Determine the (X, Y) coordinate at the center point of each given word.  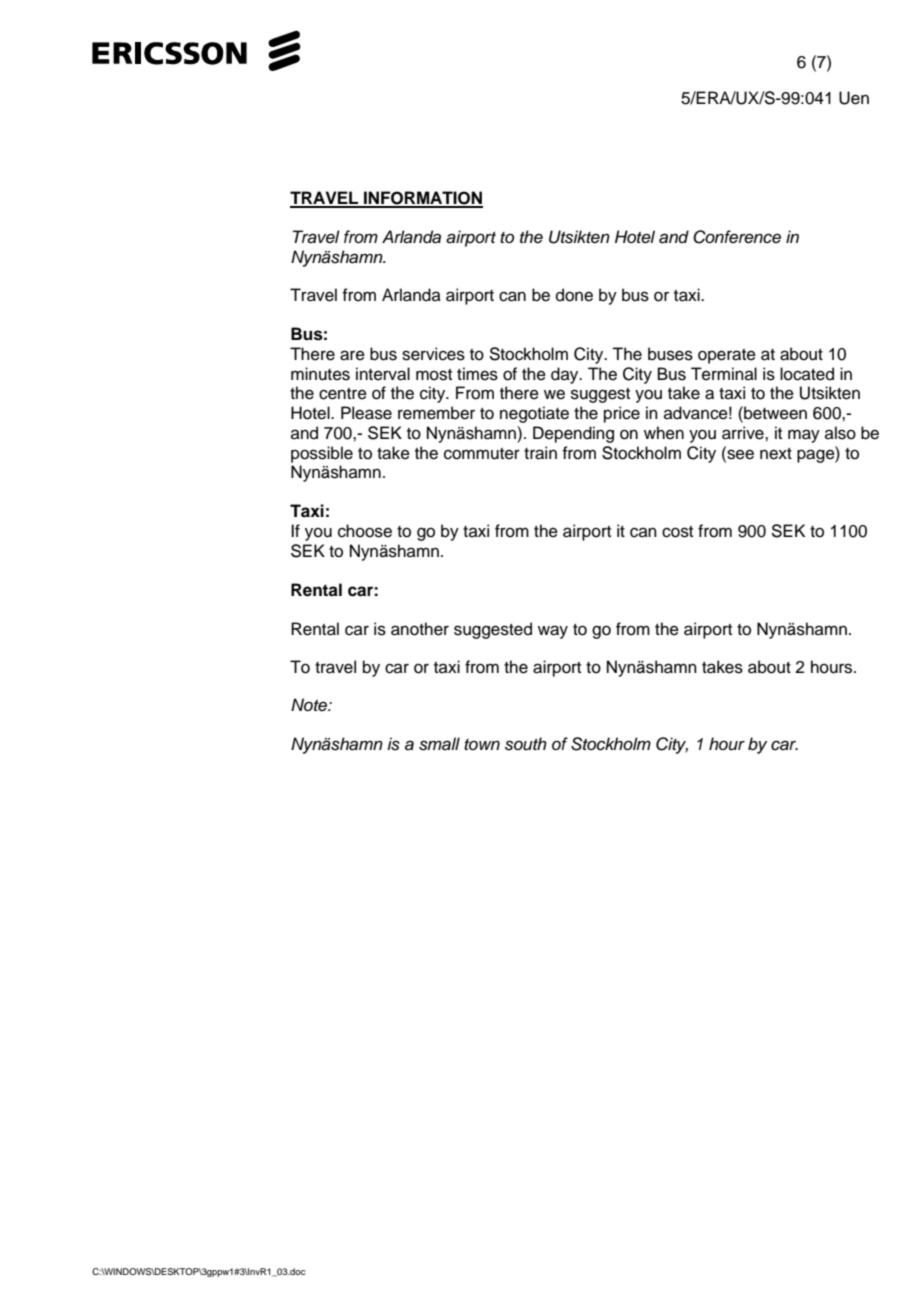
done (574, 295)
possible (322, 454)
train (540, 453)
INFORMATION (422, 199)
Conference (737, 237)
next (776, 454)
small (439, 744)
